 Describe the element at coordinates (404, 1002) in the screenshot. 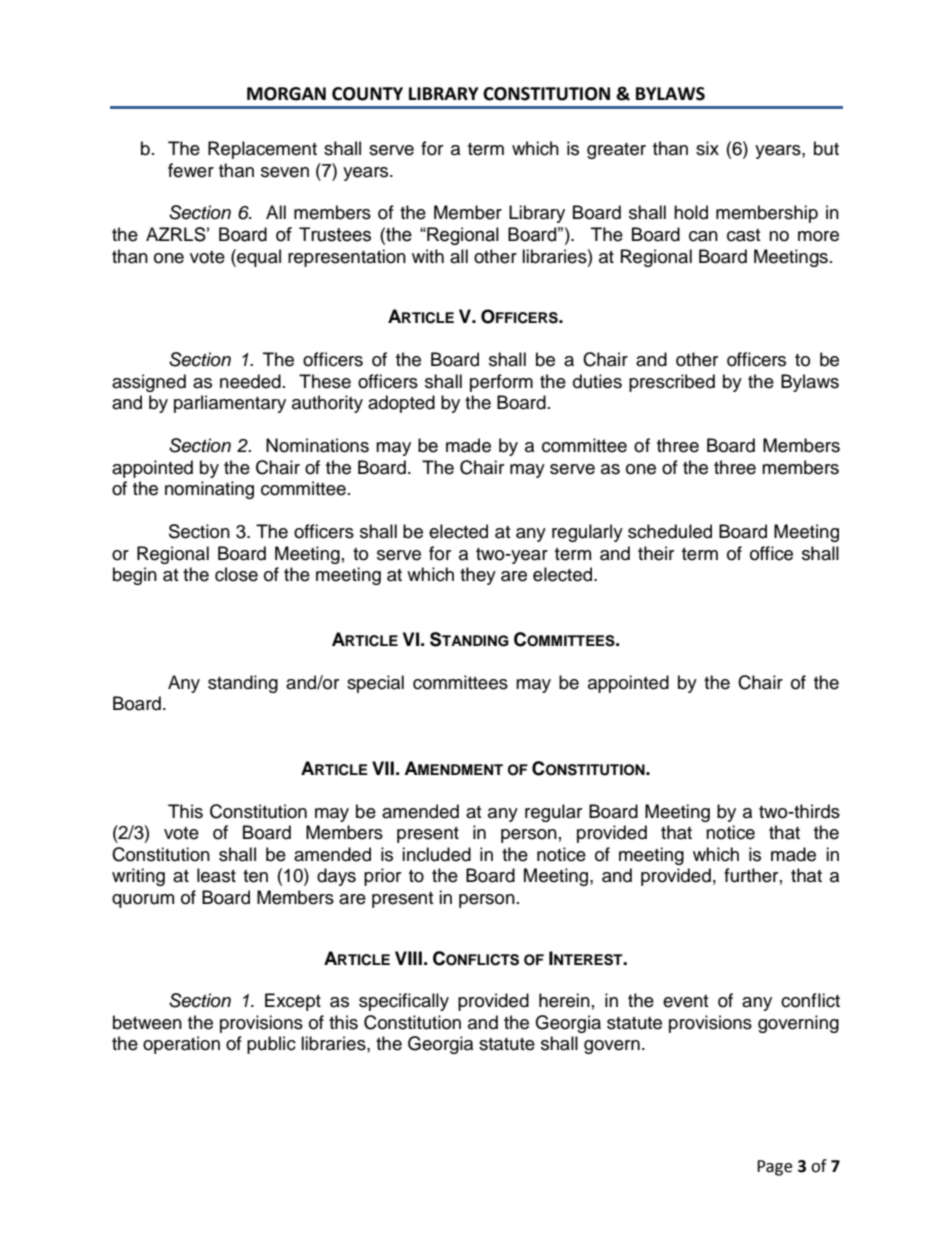

I see `specifically` at that location.
